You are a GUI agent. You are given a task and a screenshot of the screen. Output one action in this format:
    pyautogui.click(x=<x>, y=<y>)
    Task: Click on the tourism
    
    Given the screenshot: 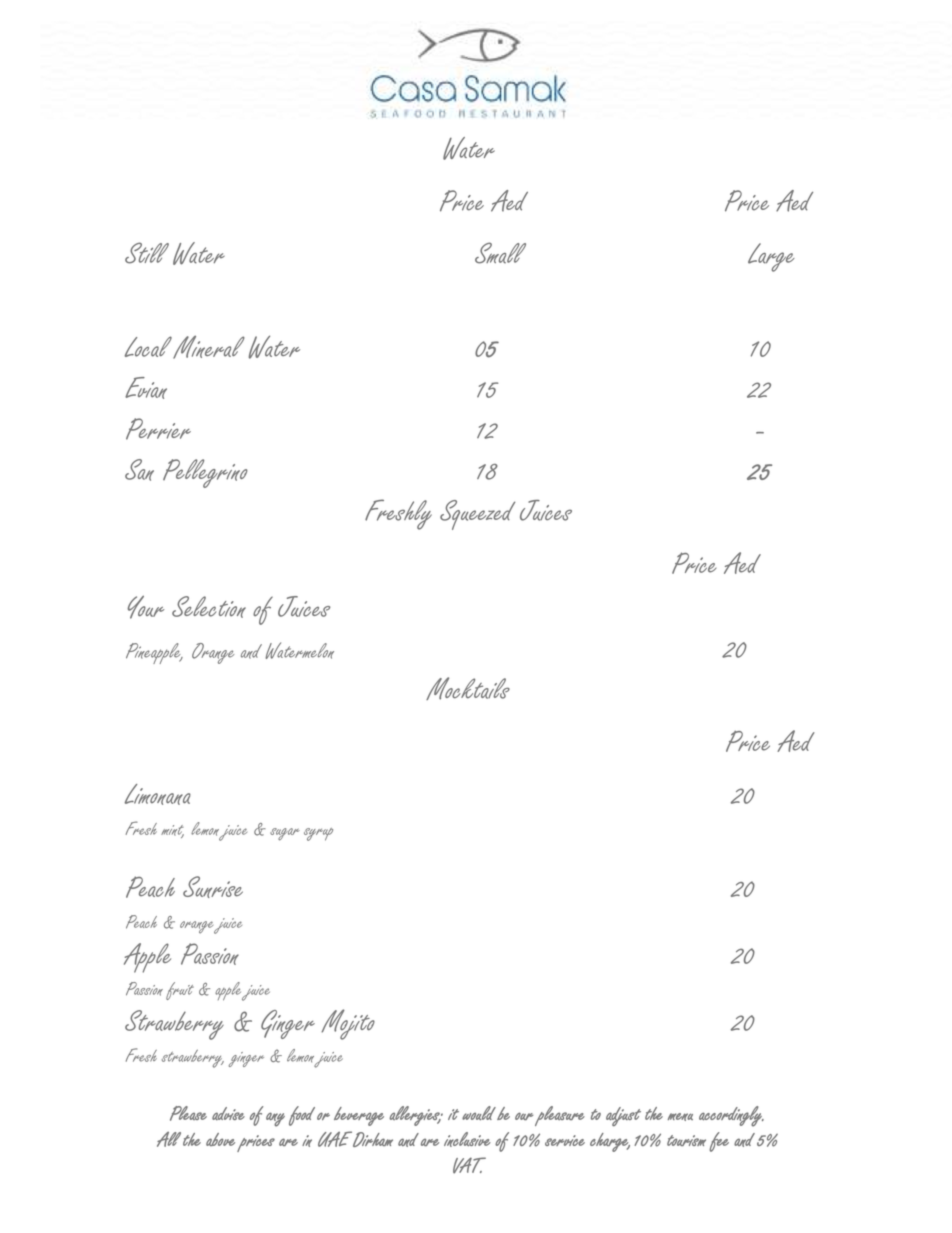 What is the action you would take?
    pyautogui.click(x=686, y=1140)
